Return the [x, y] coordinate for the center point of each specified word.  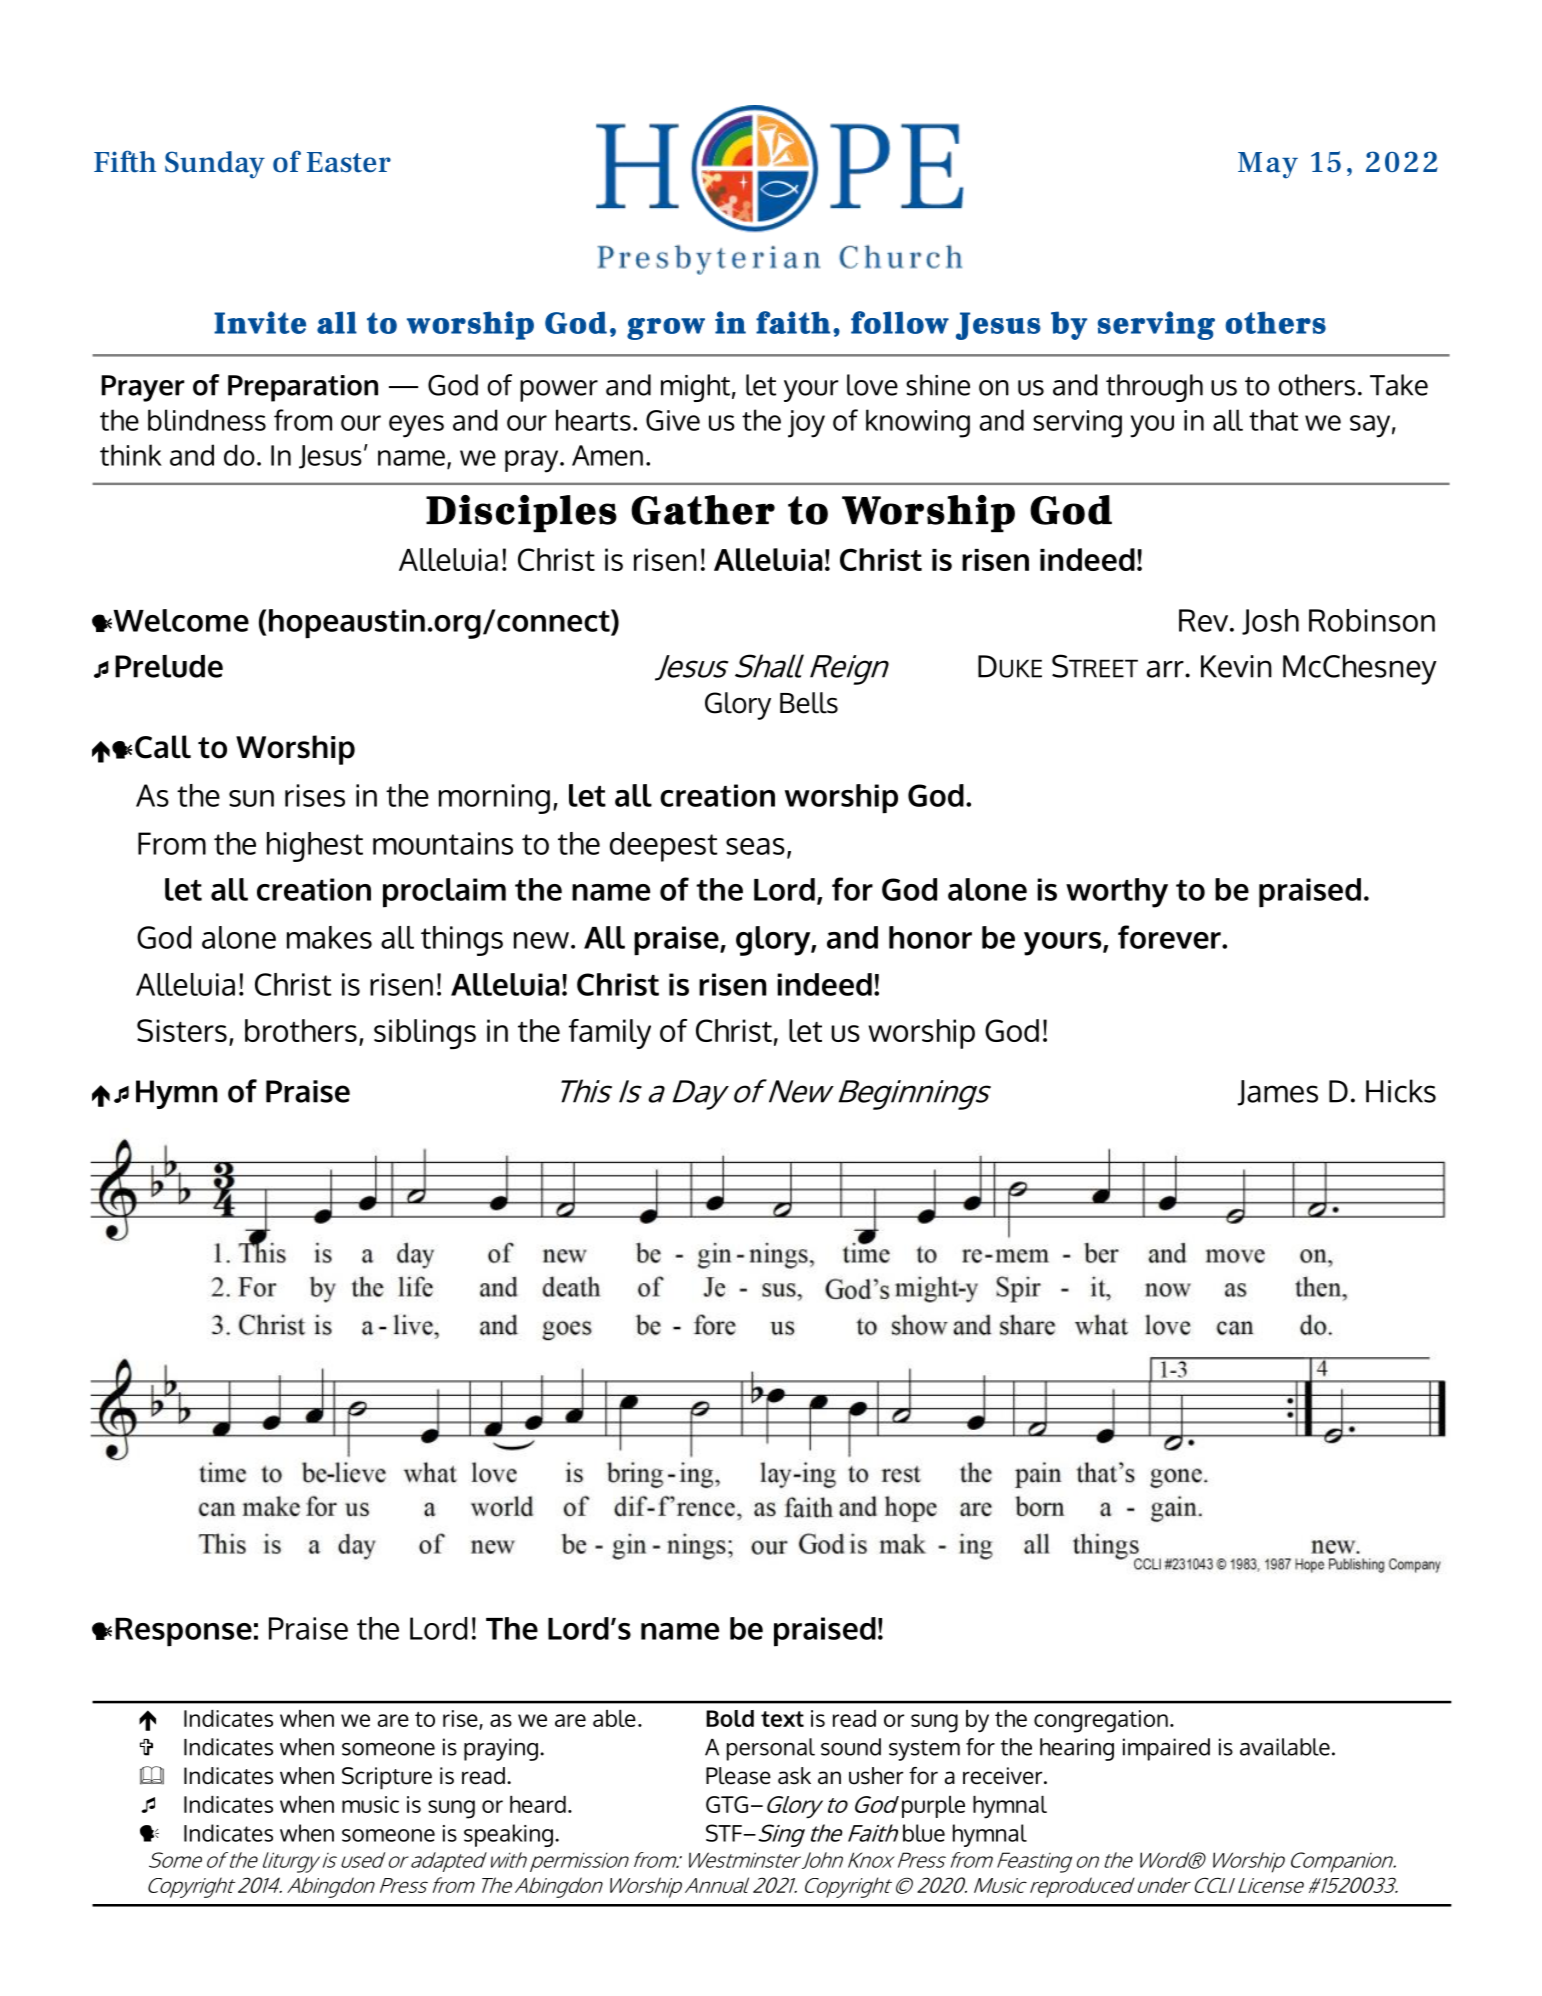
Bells [809, 703]
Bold [730, 1718]
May [1268, 165]
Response [183, 1632]
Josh [1270, 622]
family [610, 1034]
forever [1170, 937]
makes [329, 937]
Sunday [215, 165]
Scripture [387, 1778]
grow [666, 329]
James [1277, 1093]
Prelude [169, 666]
